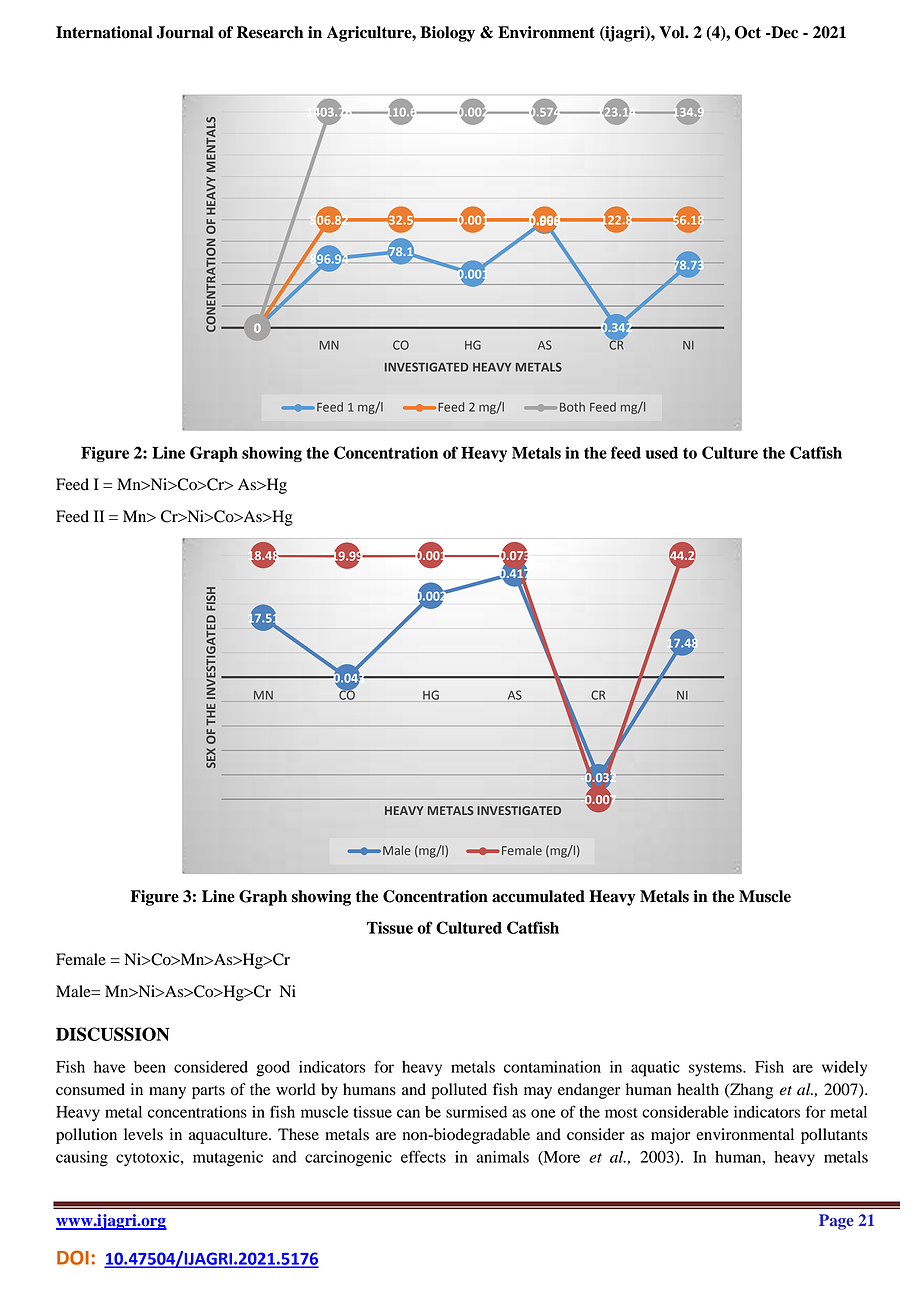 The height and width of the page is (1307, 924). I want to click on Oct, so click(748, 32).
